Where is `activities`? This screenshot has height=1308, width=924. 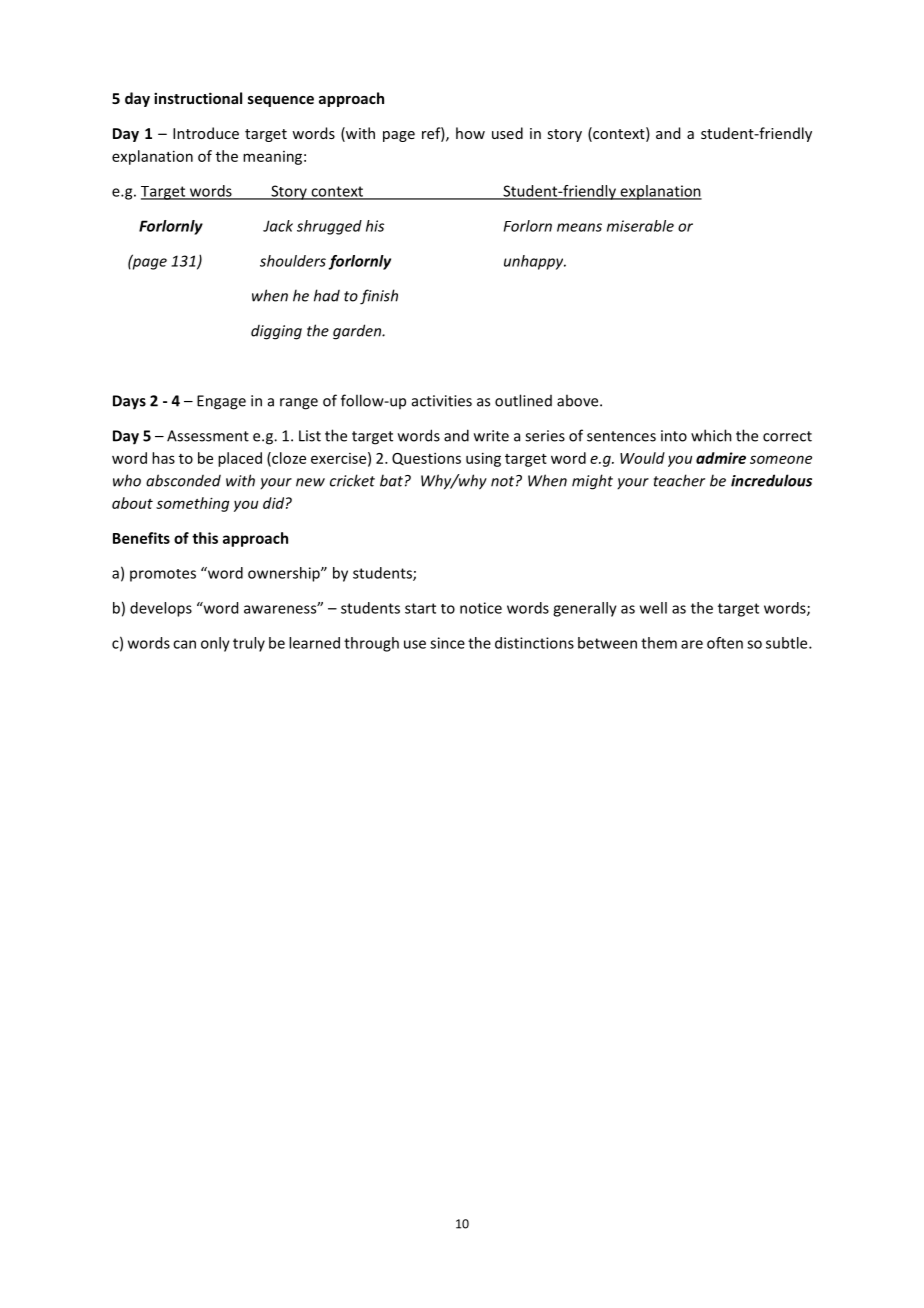 activities is located at coordinates (442, 401).
